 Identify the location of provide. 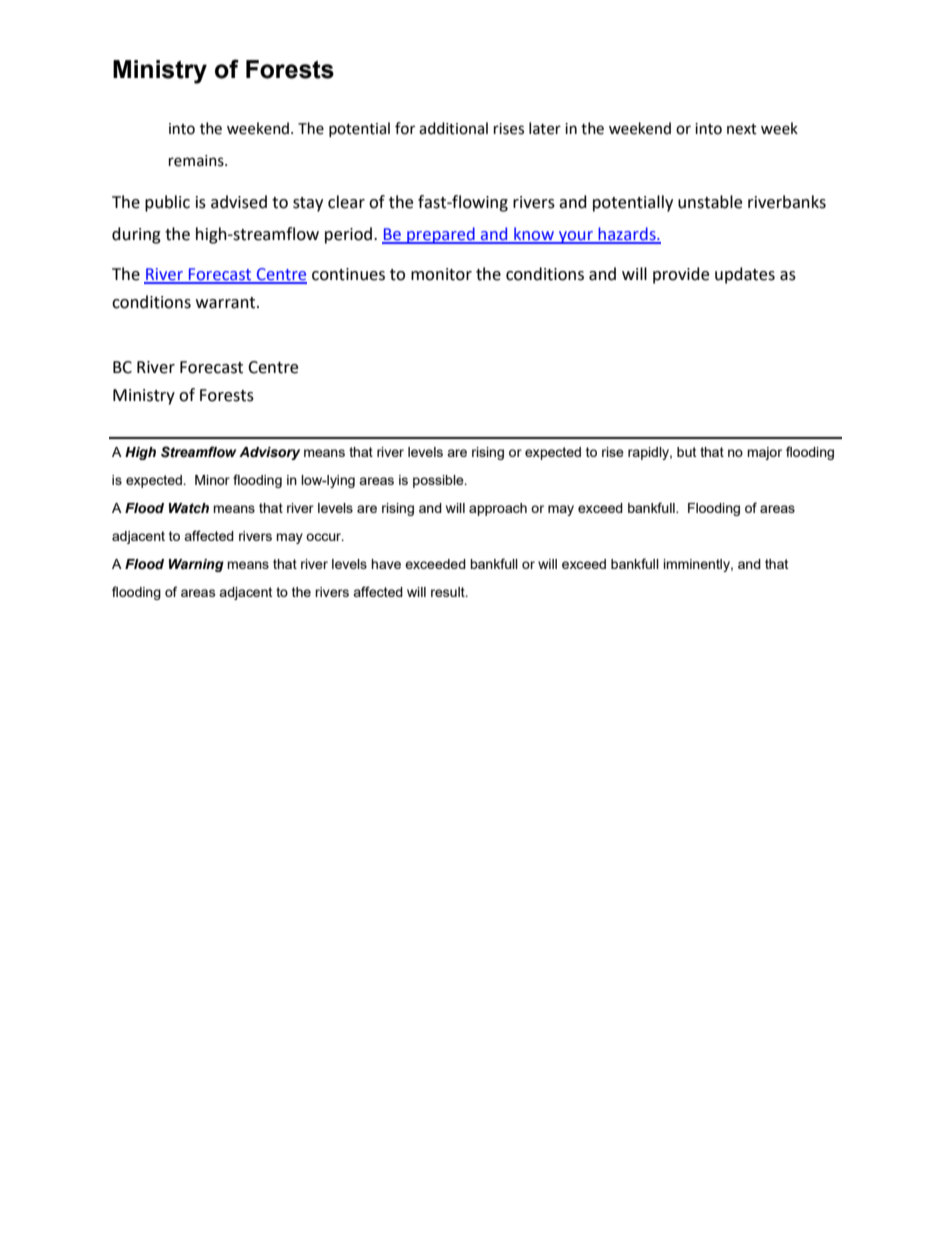
(681, 275).
